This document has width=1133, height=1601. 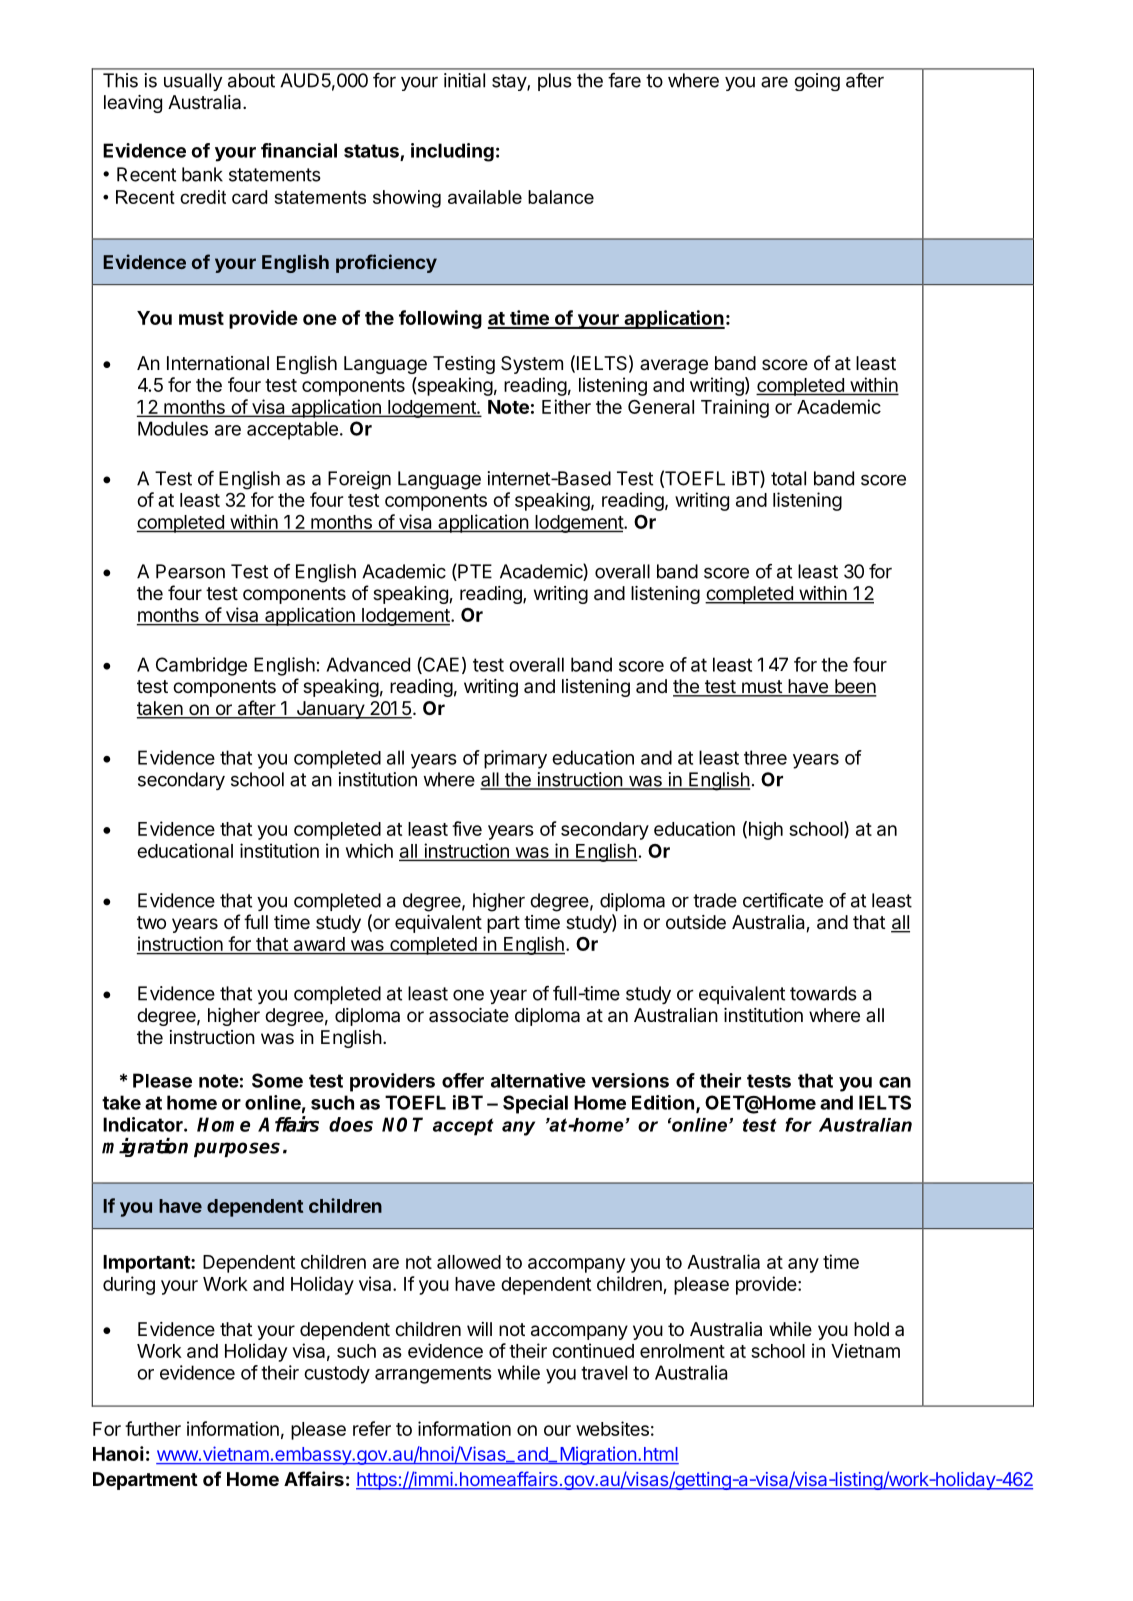 What do you see at coordinates (201, 666) in the document?
I see `Cambridge` at bounding box center [201, 666].
